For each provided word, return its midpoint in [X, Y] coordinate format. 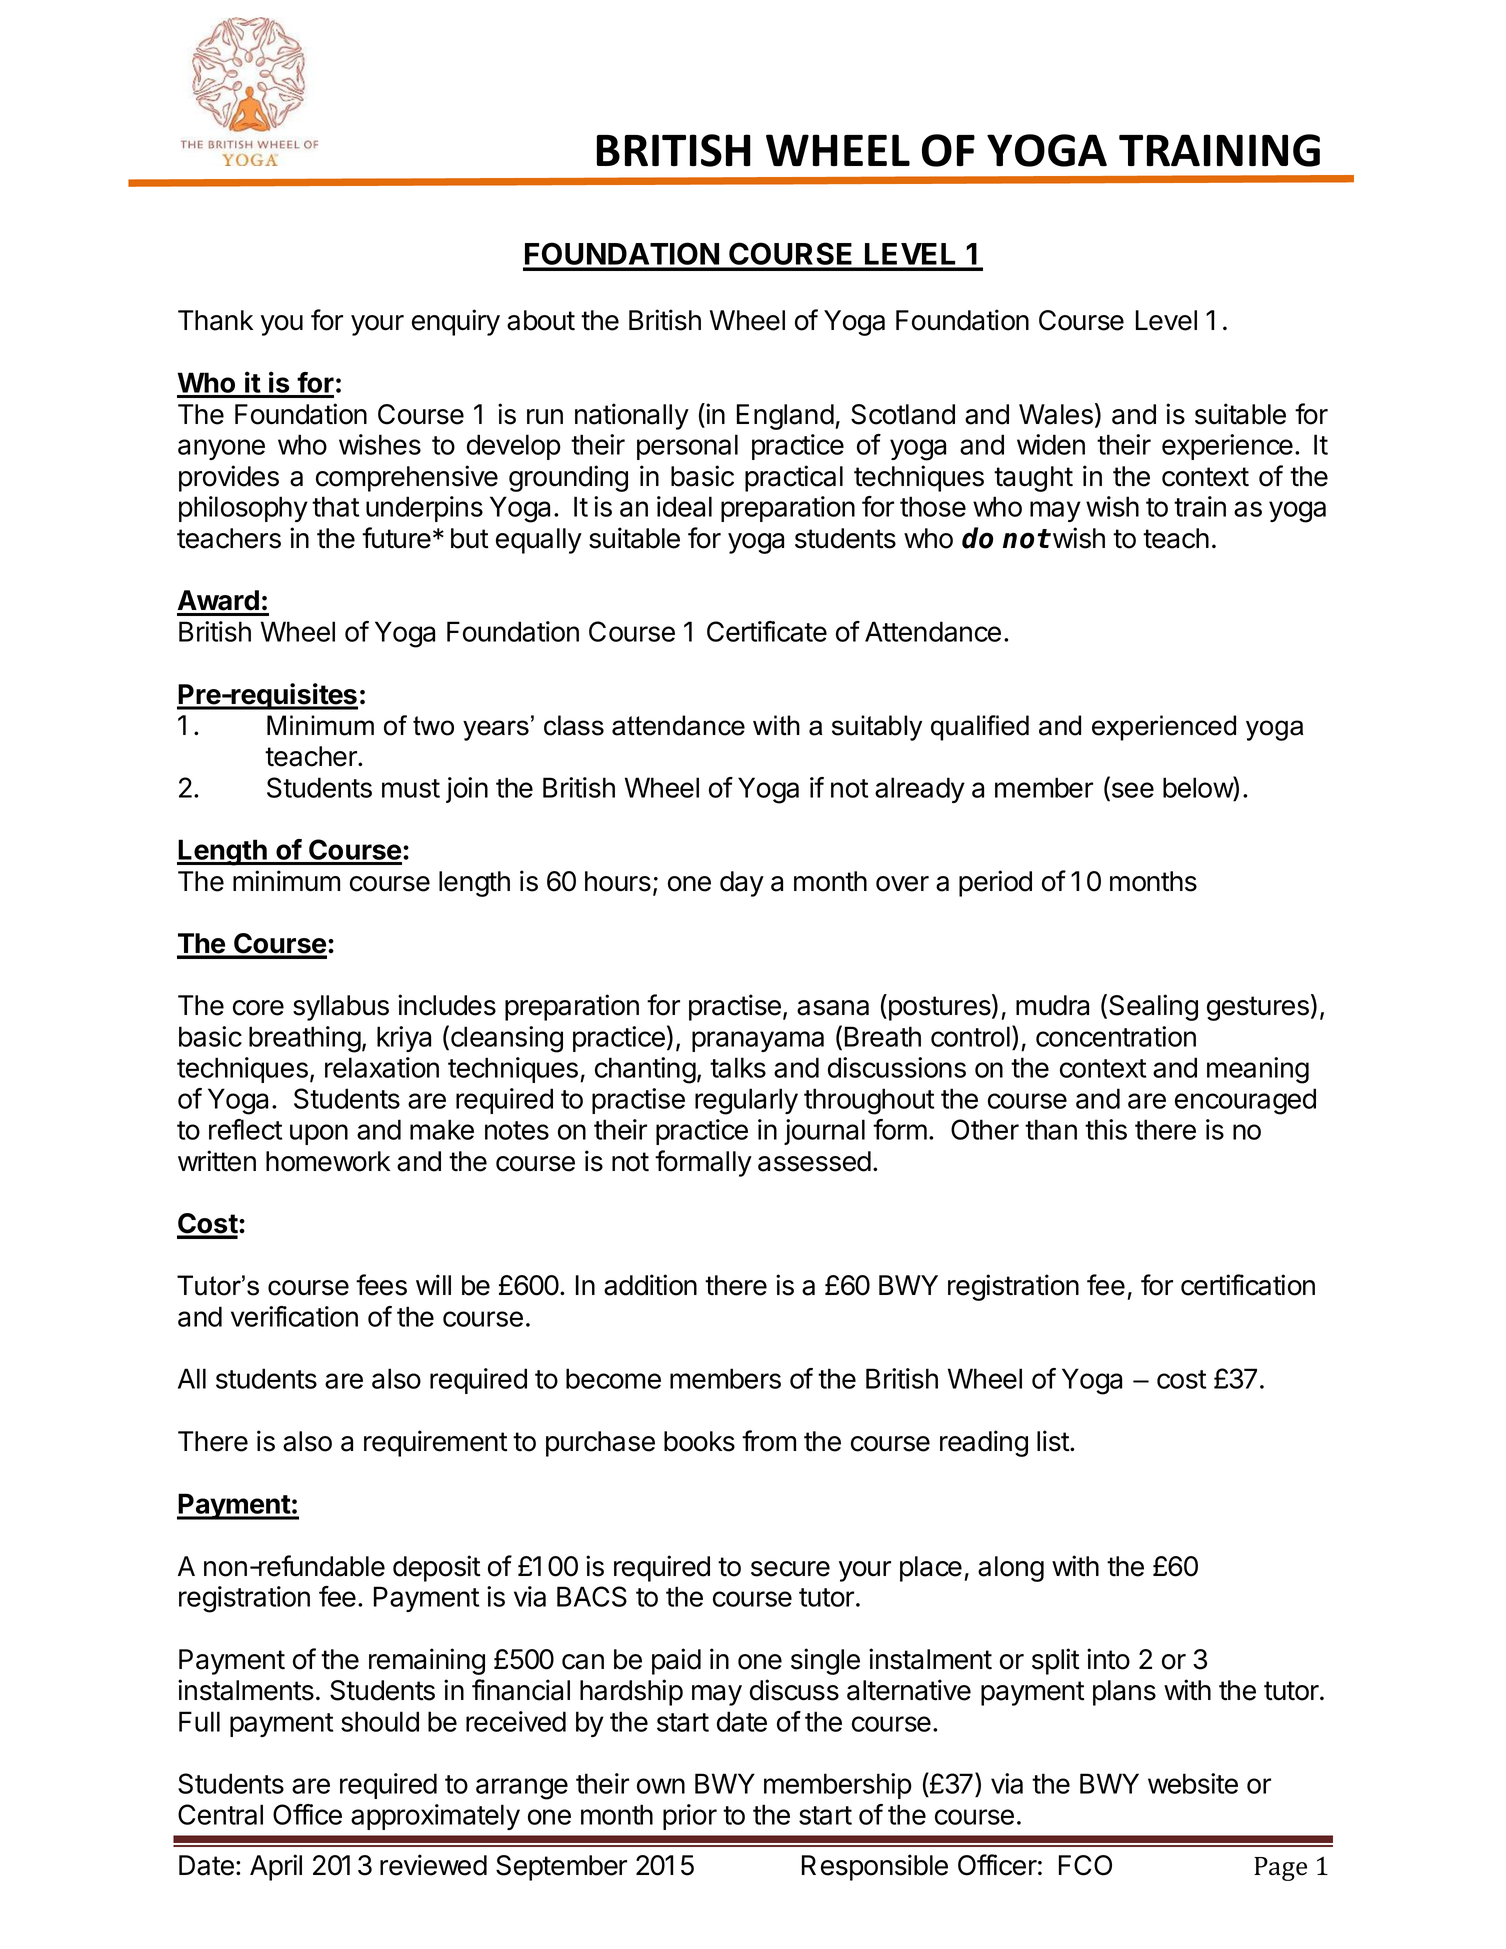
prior [690, 1817]
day [742, 884]
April [276, 1867]
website [1193, 1783]
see [1131, 791]
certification [1248, 1285]
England [785, 417]
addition [650, 1285]
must [411, 788]
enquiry [456, 322]
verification [294, 1316]
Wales [1056, 414]
